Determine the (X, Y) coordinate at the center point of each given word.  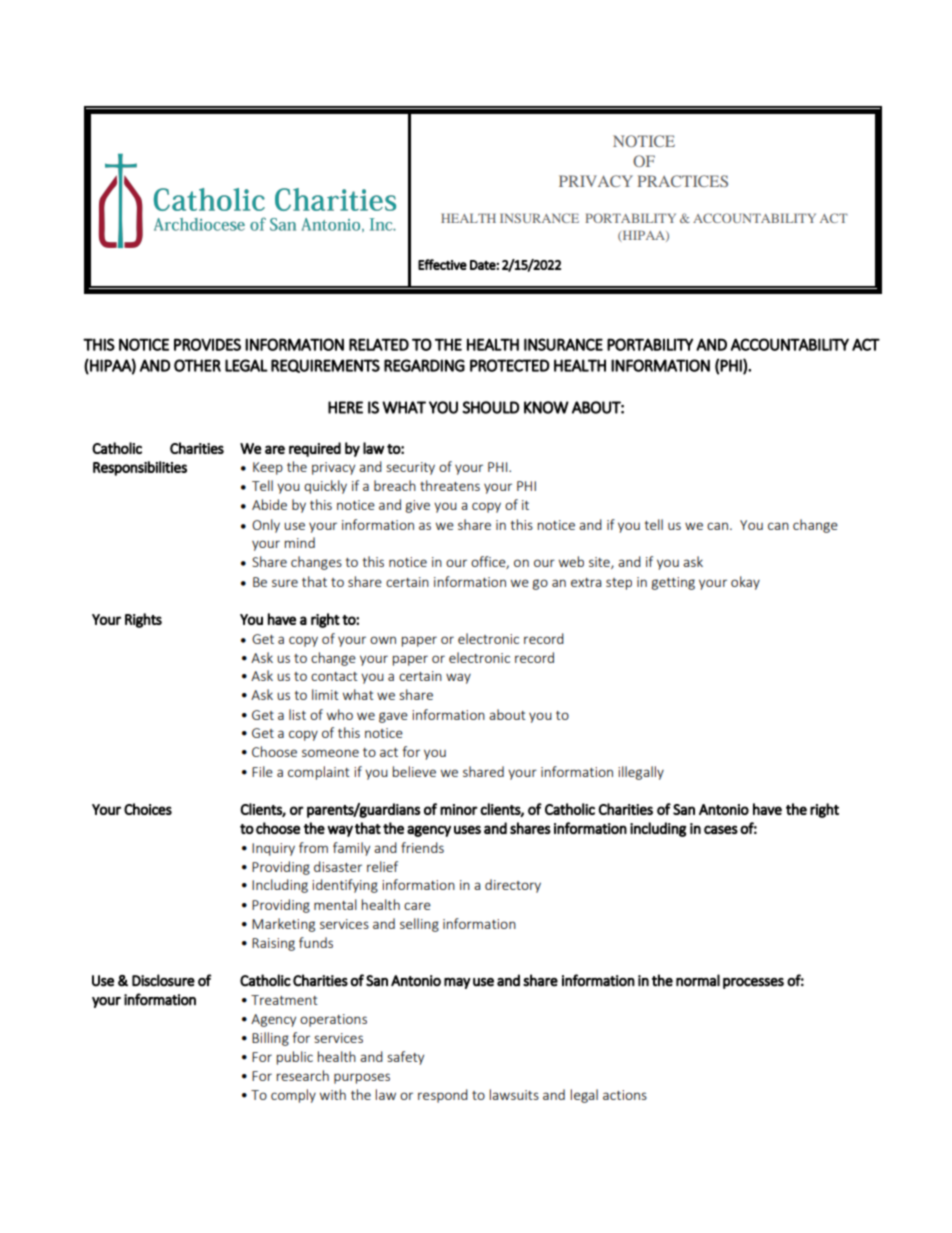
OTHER (197, 365)
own (383, 640)
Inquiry (273, 849)
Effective (442, 264)
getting (673, 583)
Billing (270, 1039)
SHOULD (490, 407)
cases (721, 829)
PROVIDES (207, 344)
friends (422, 847)
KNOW (546, 407)
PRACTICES (682, 181)
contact (334, 676)
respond (443, 1096)
